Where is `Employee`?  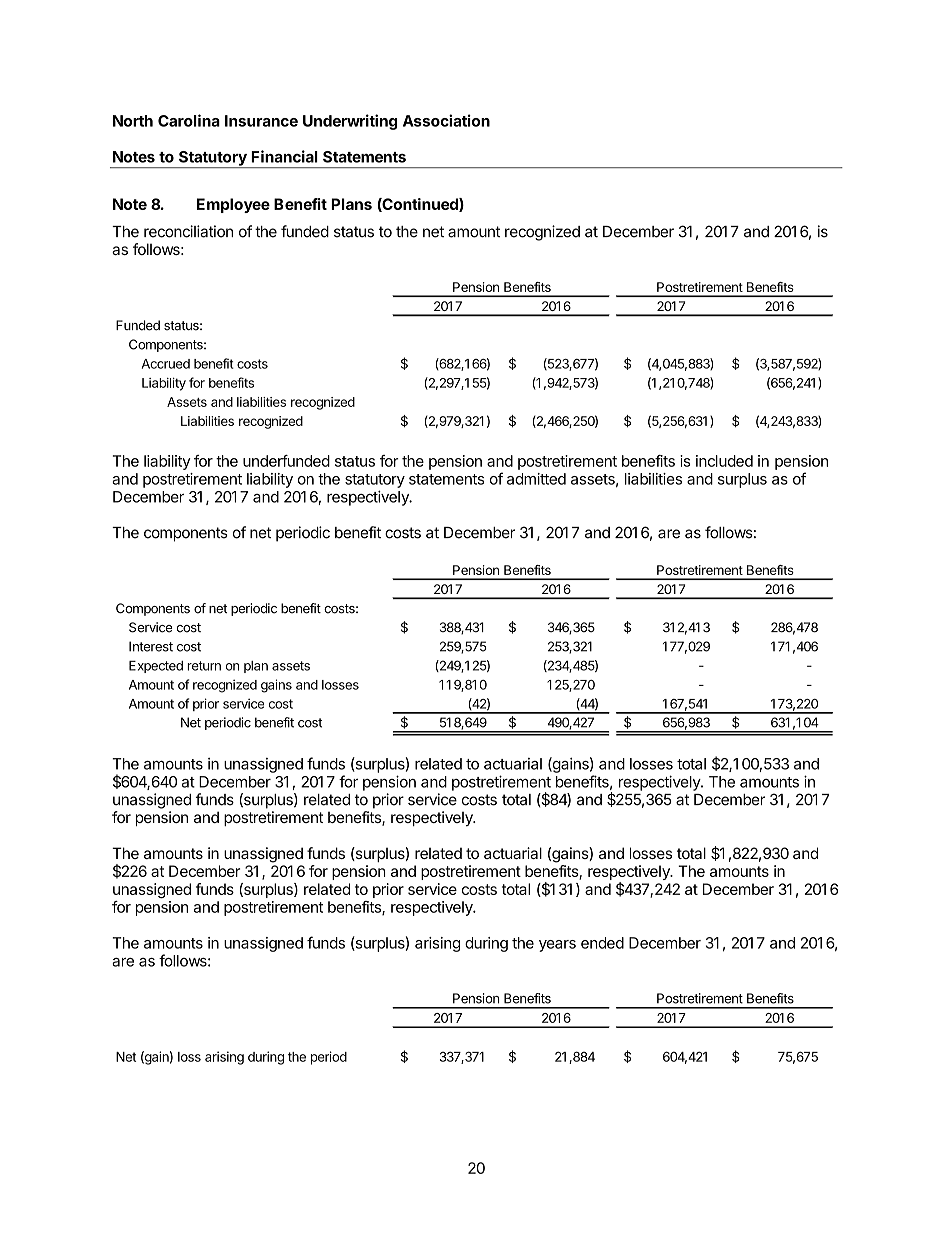
Employee is located at coordinates (233, 205).
